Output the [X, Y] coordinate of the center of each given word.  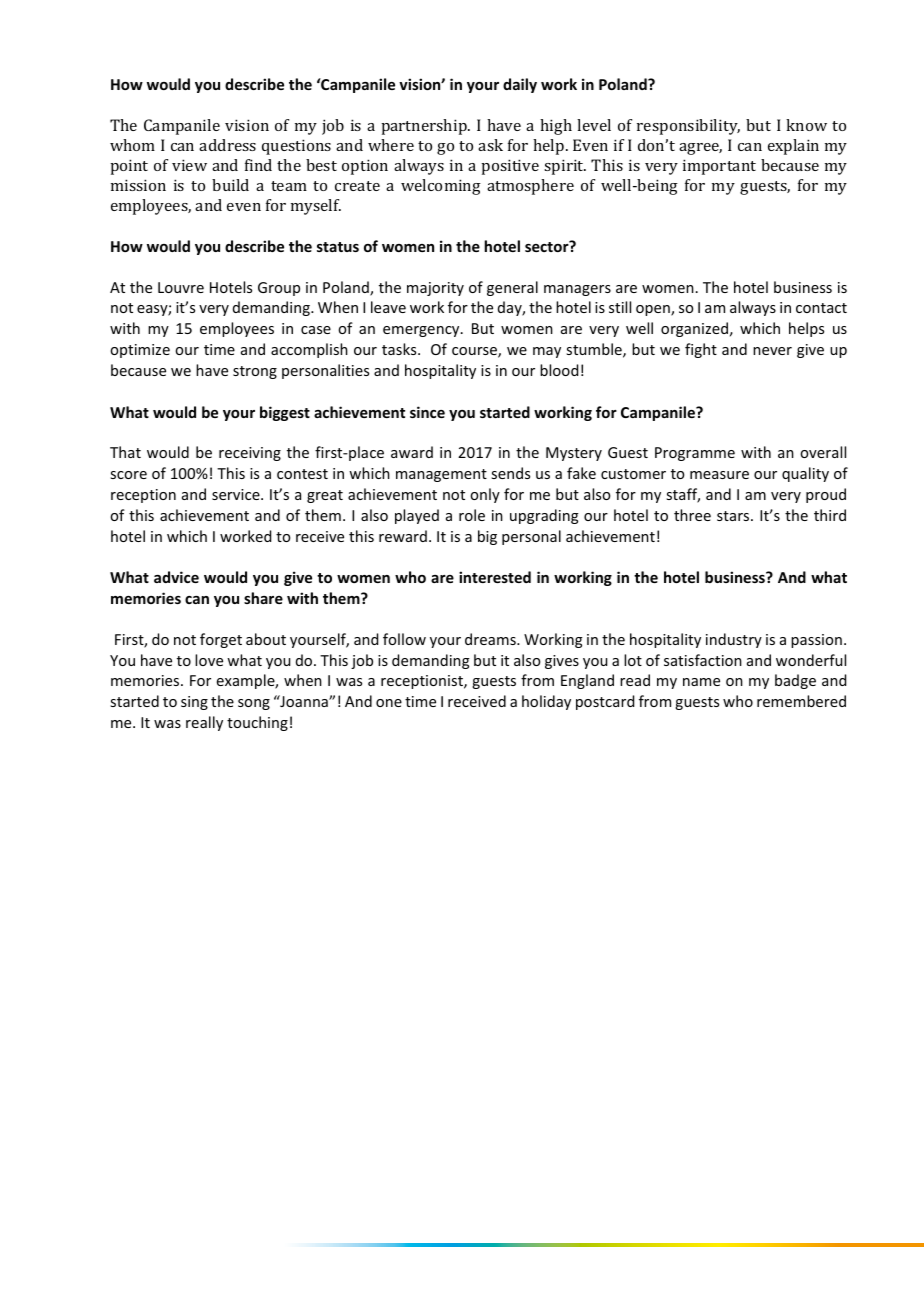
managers [577, 290]
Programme [695, 454]
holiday [546, 702]
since [427, 412]
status [338, 247]
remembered [801, 701]
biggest [285, 413]
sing [194, 703]
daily [520, 85]
